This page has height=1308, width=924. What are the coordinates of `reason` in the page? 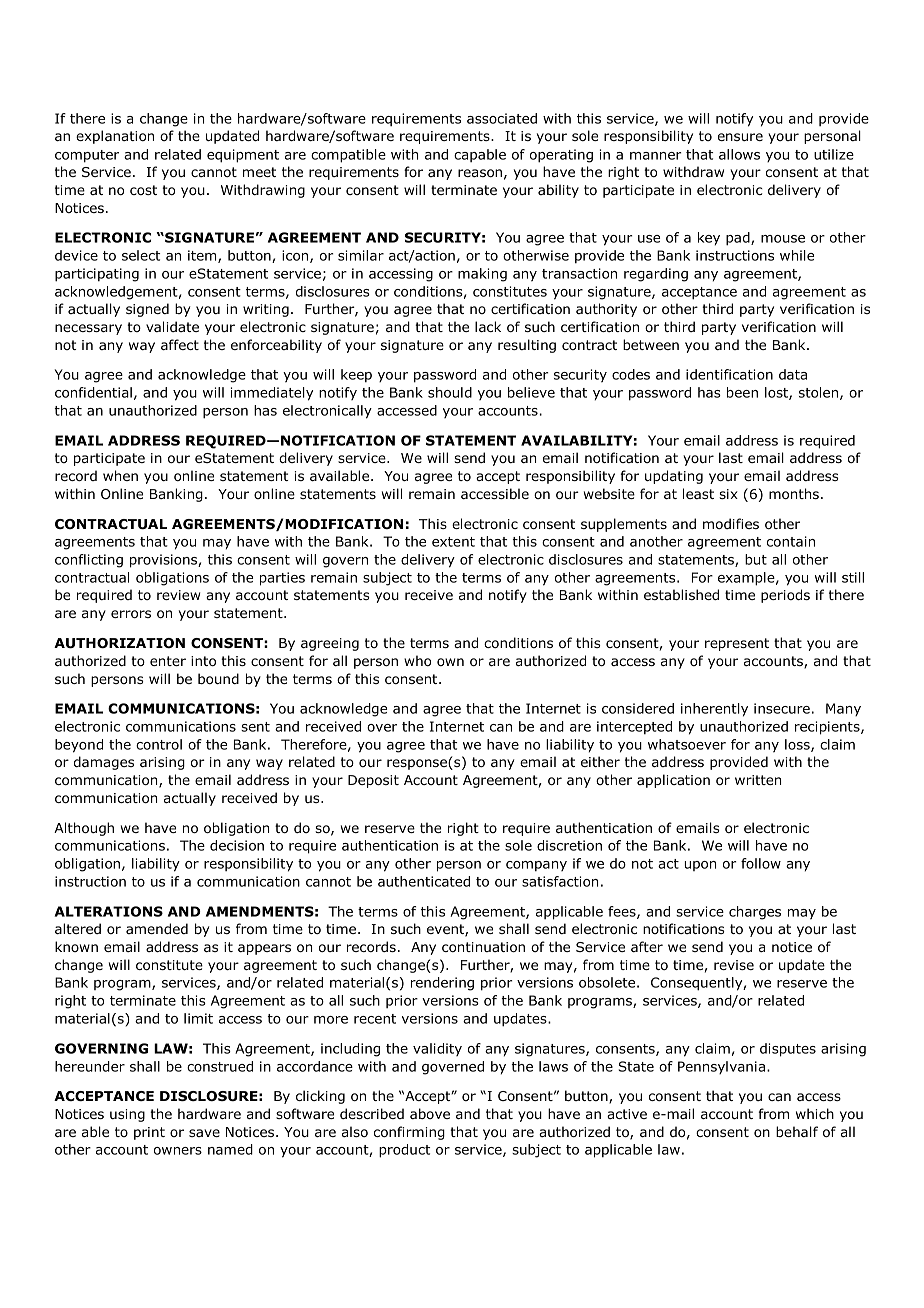 It's located at (480, 173).
